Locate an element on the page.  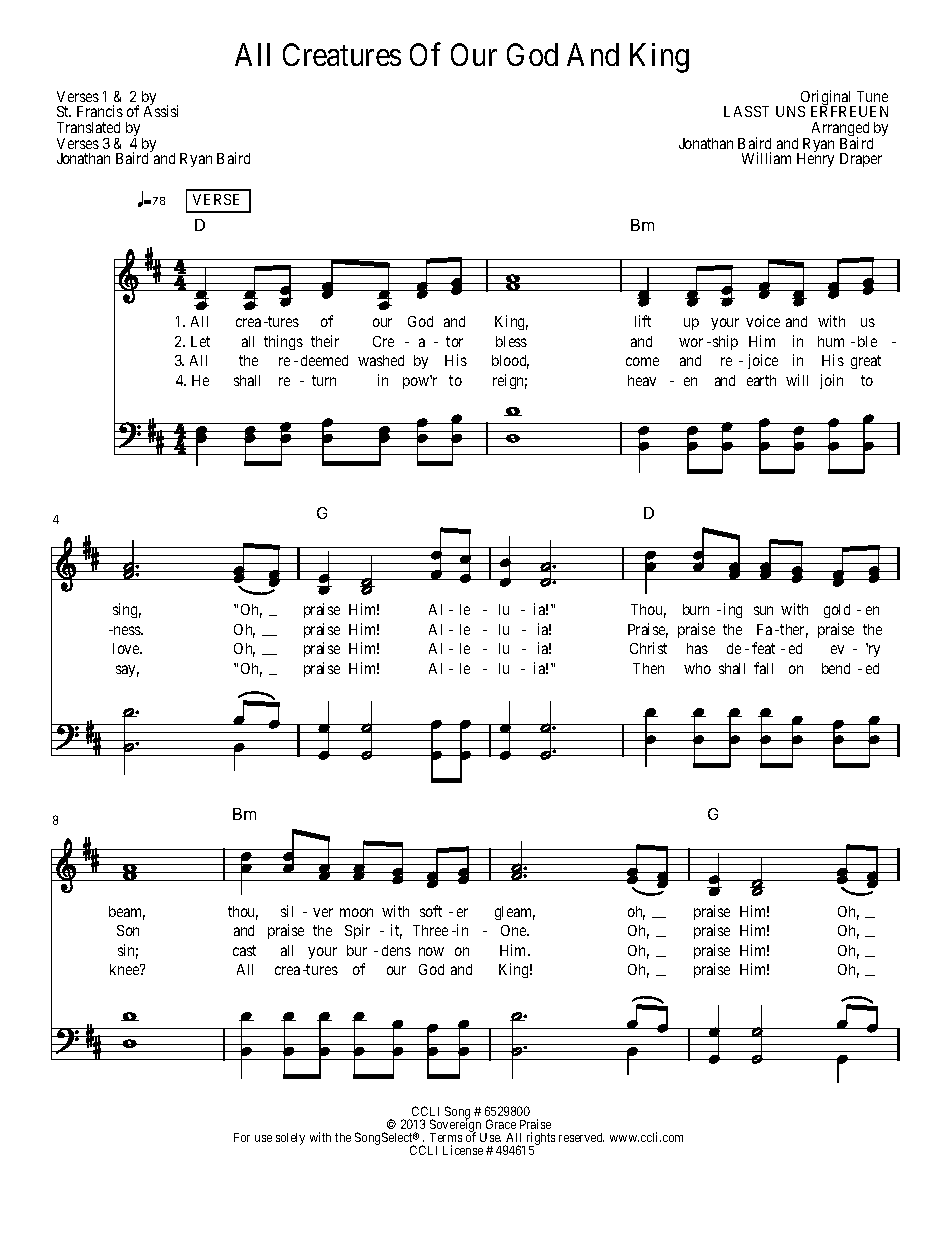
beam is located at coordinates (127, 913).
